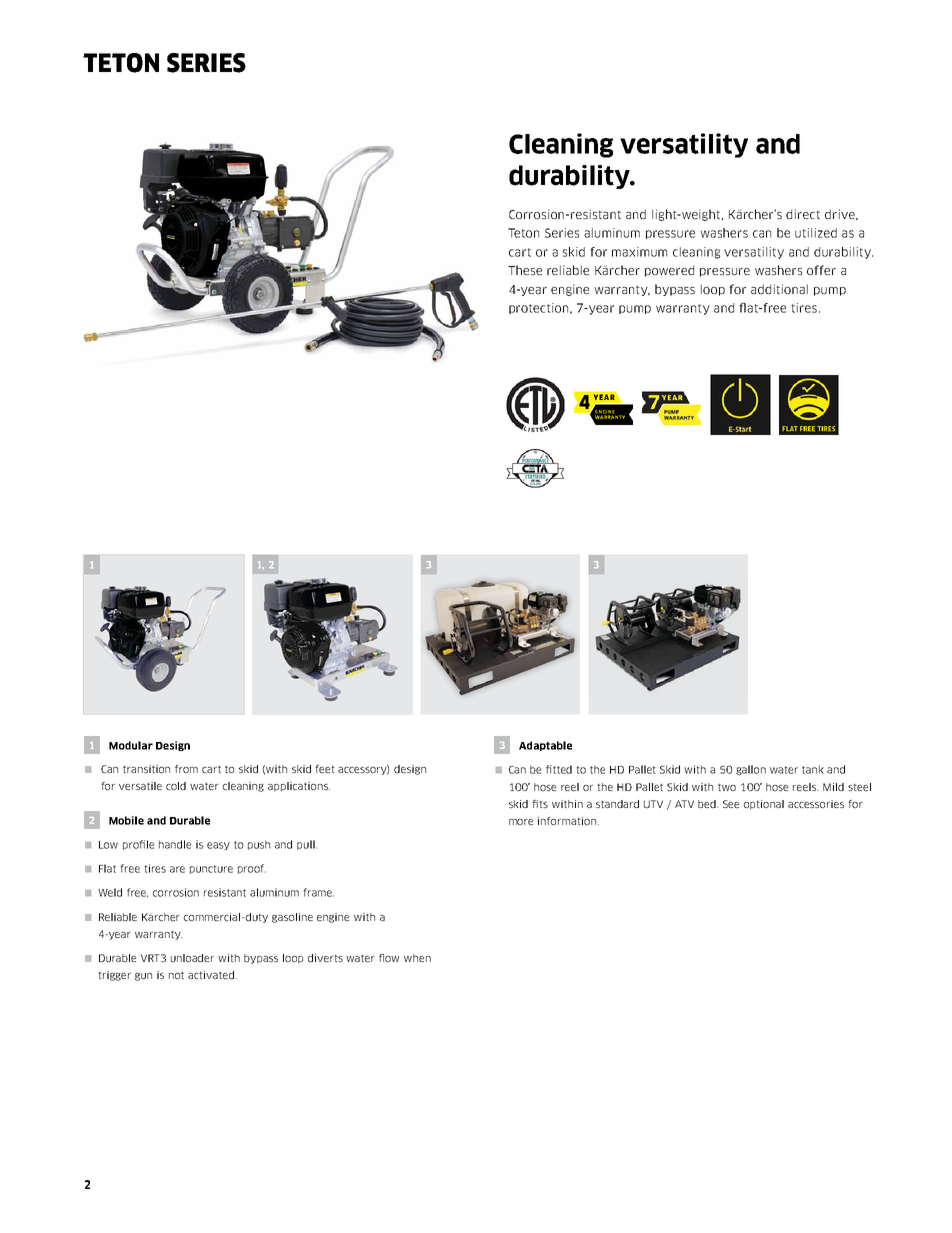 The image size is (952, 1233). Describe the element at coordinates (545, 746) in the image. I see `Adaptable` at that location.
